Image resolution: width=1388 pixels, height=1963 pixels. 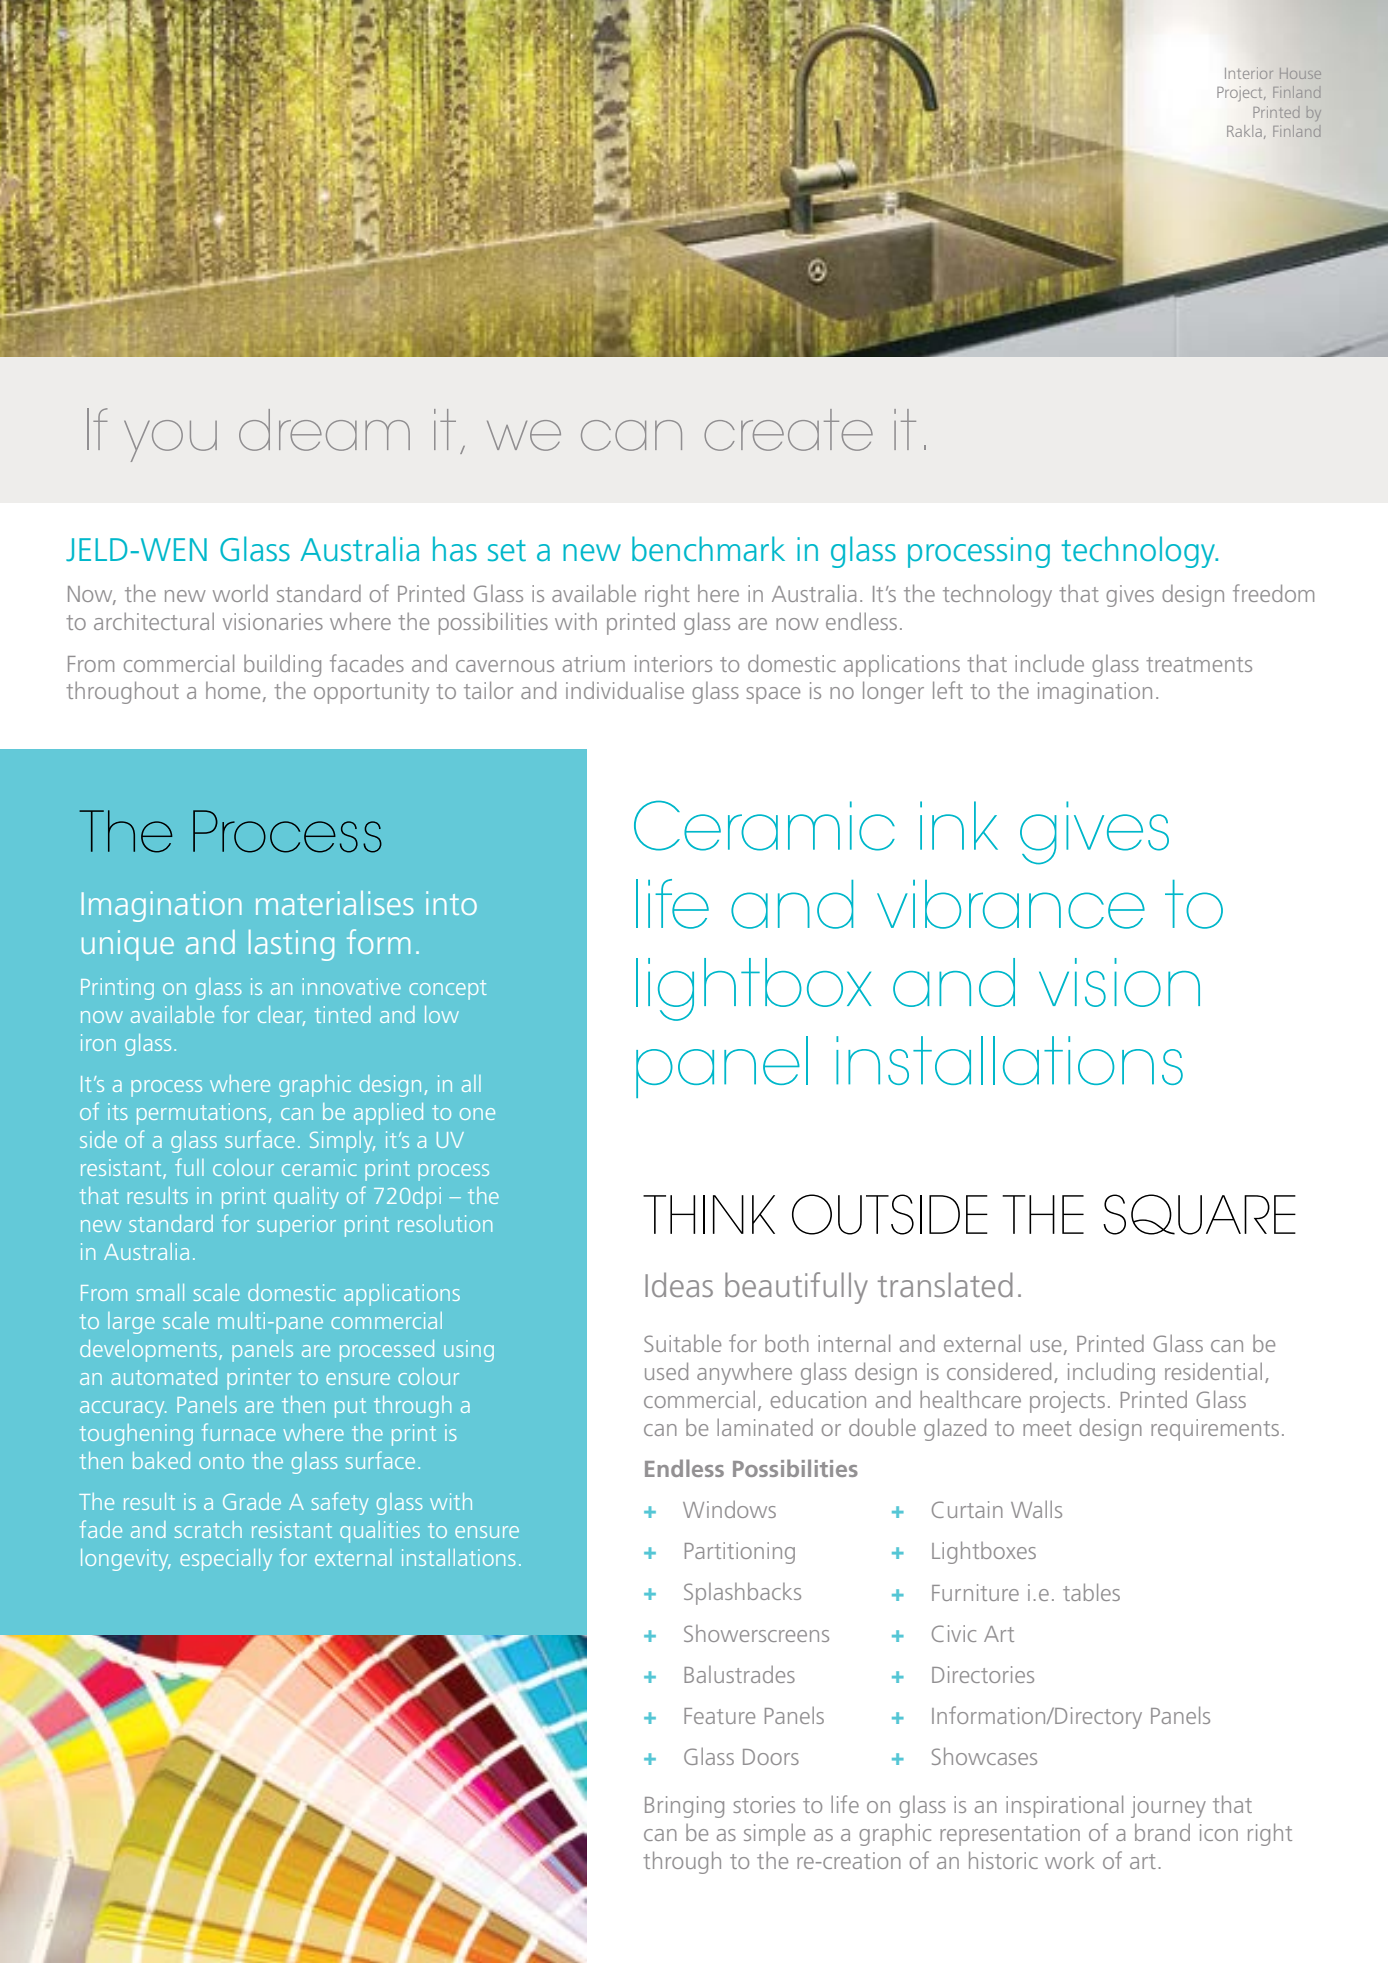 What do you see at coordinates (684, 1807) in the screenshot?
I see `Bringing` at bounding box center [684, 1807].
